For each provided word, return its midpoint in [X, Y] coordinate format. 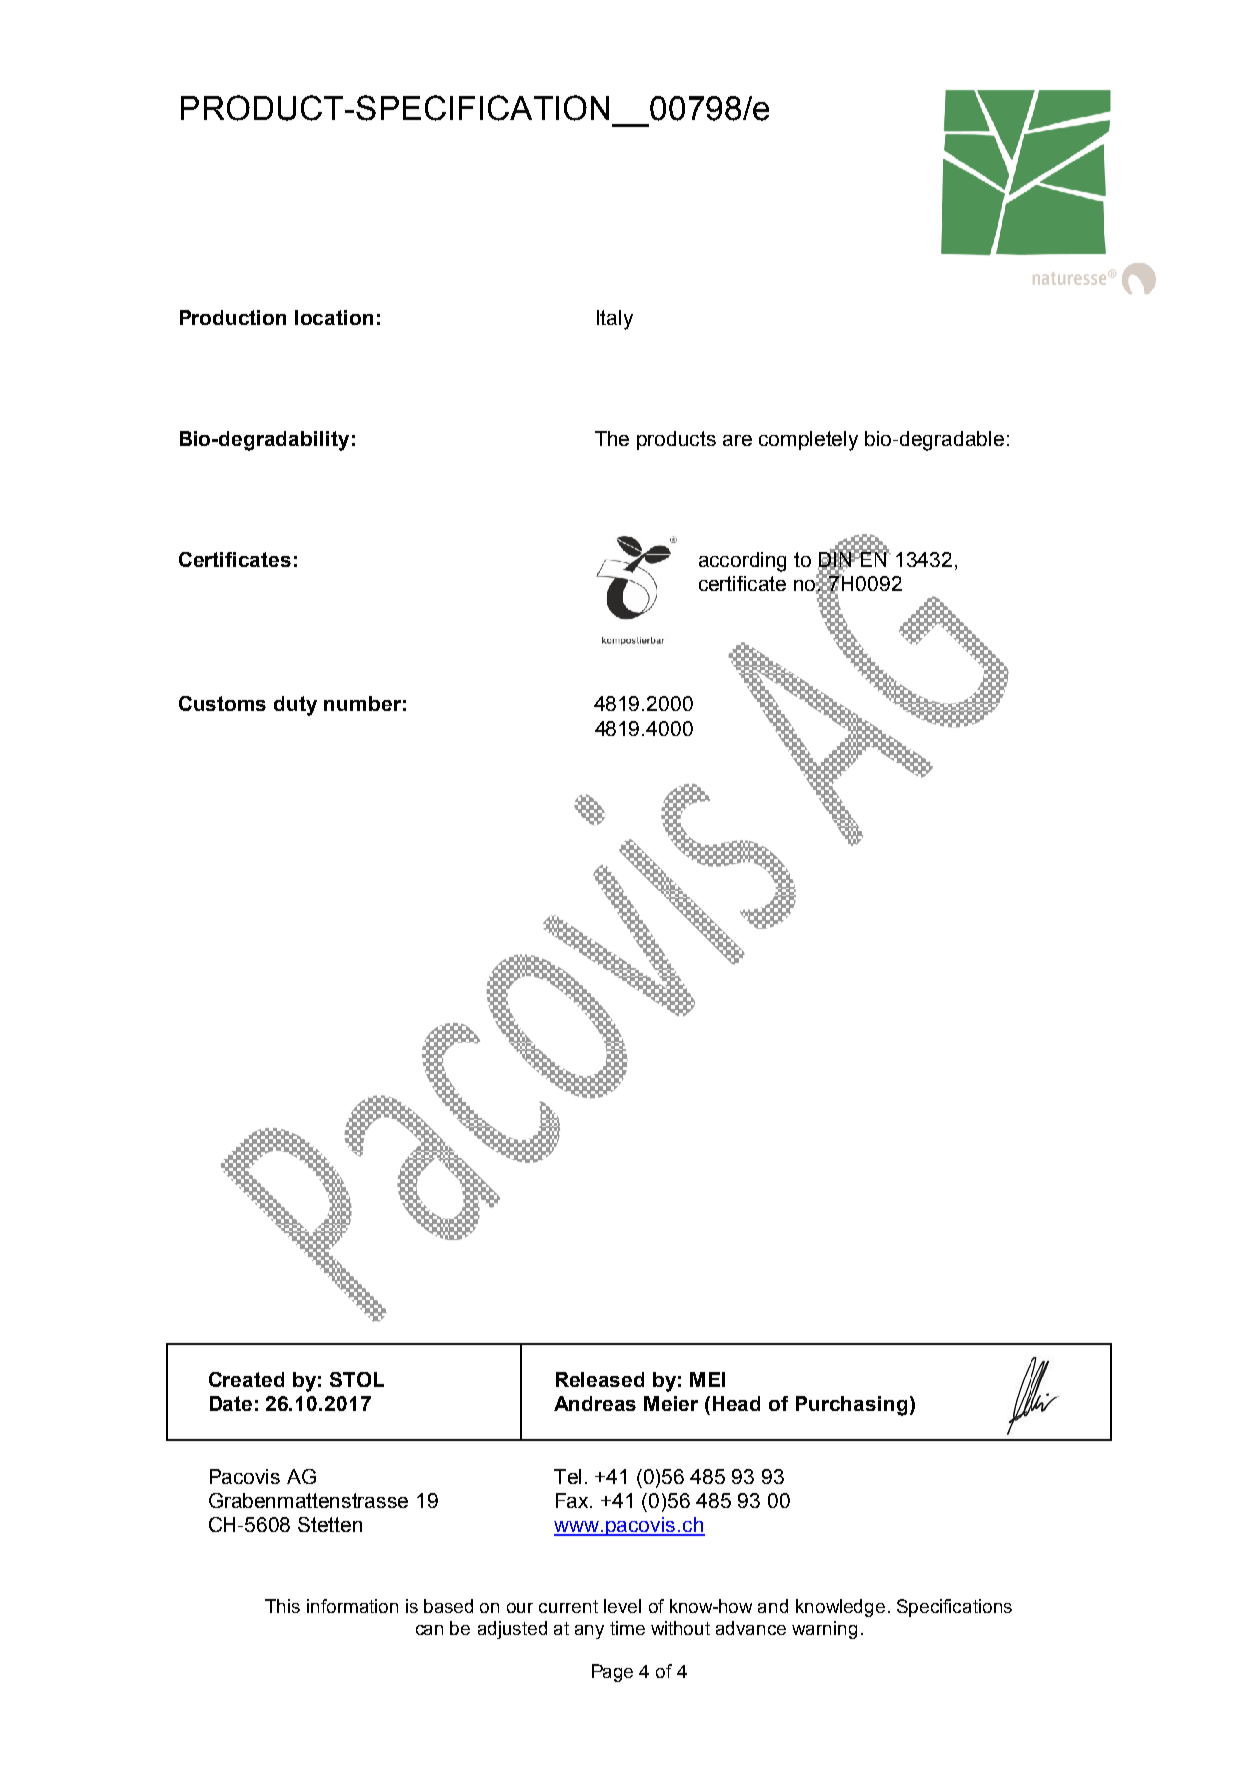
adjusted [512, 1630]
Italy [615, 320]
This [282, 1606]
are [737, 440]
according [742, 562]
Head [736, 1403]
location [334, 317]
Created [246, 1379]
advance [751, 1628]
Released [600, 1379]
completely [808, 441]
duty [295, 706]
